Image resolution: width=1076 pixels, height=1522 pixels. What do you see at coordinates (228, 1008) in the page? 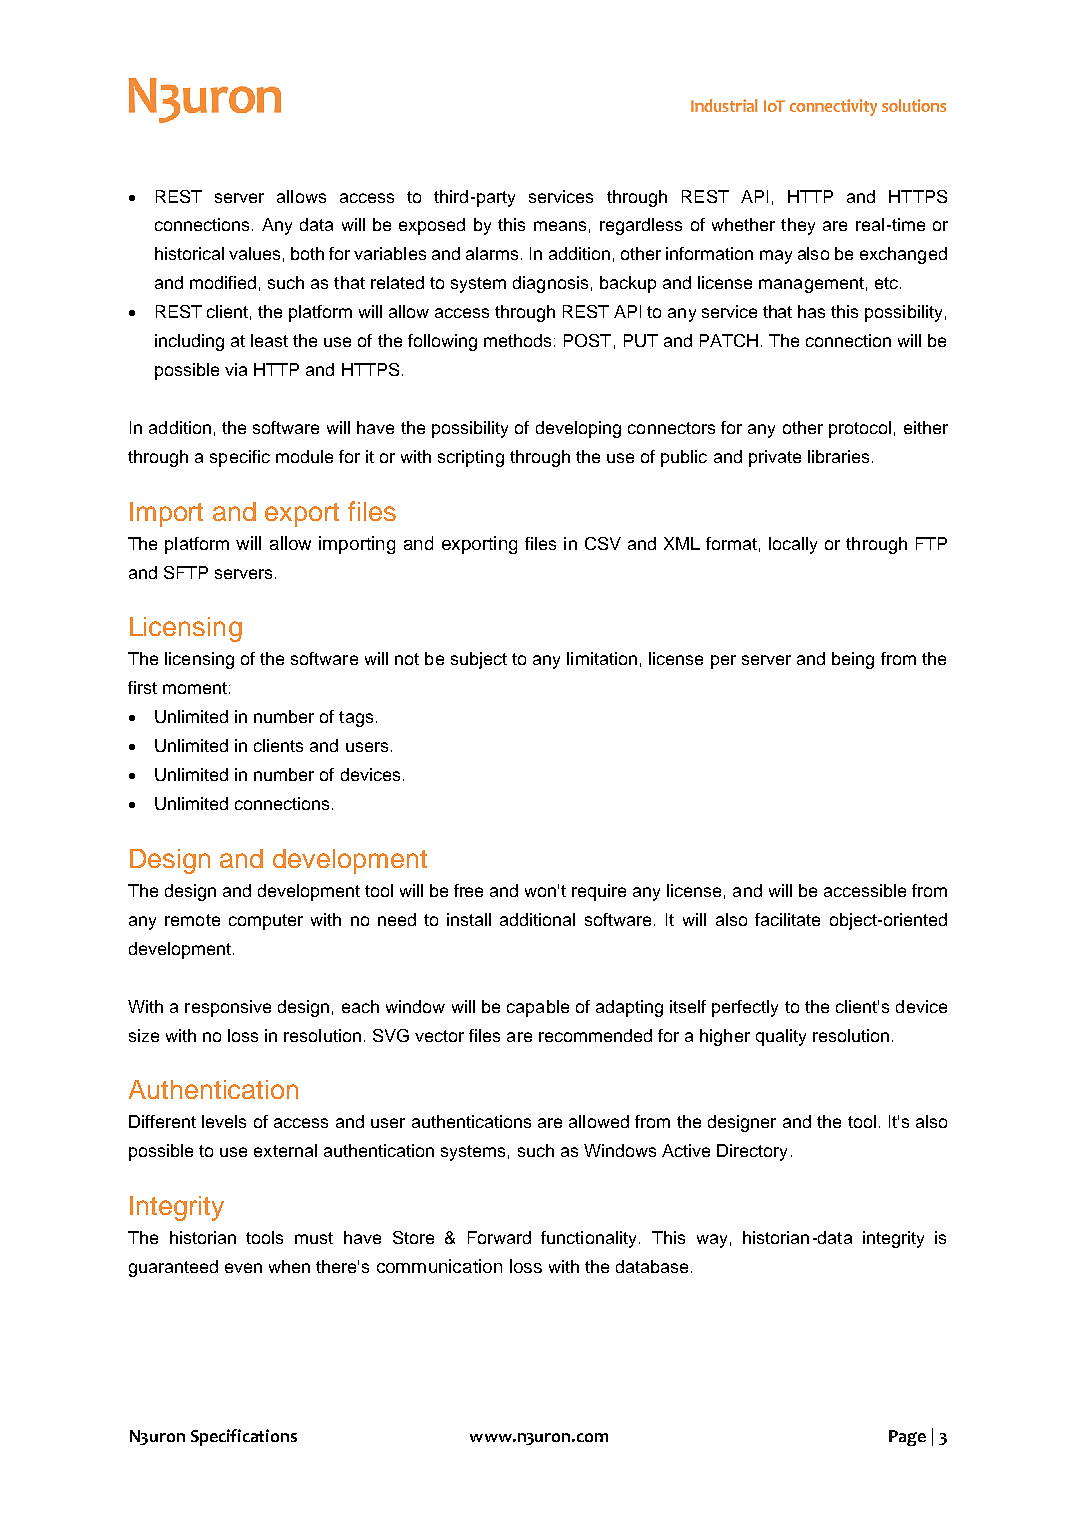
I see `responsive` at bounding box center [228, 1008].
